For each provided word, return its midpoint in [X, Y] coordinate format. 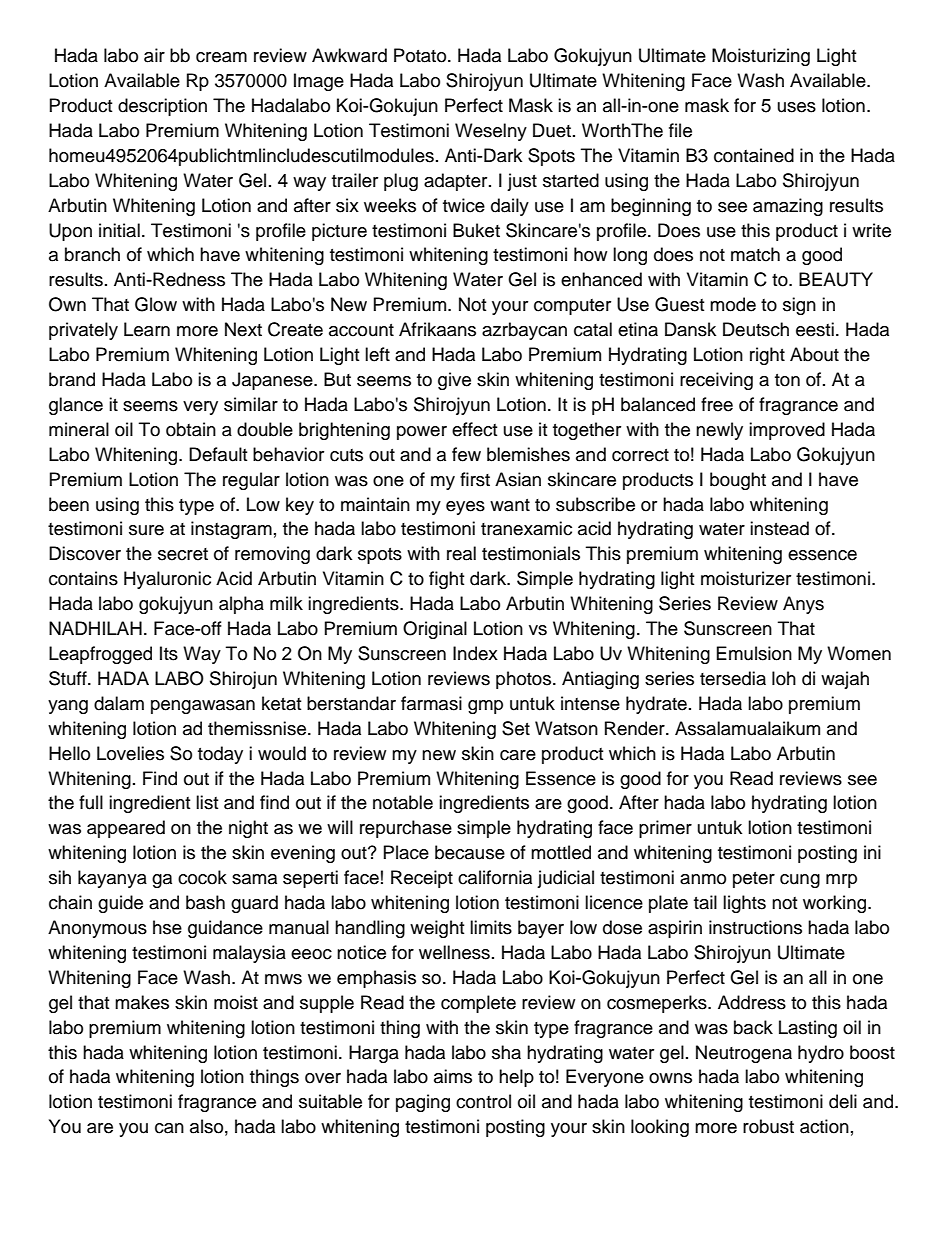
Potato [421, 55]
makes [142, 1002]
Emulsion [754, 653]
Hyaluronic [167, 580]
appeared [126, 829]
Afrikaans [437, 329]
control [483, 1101]
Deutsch [756, 329]
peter [754, 880]
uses [797, 107]
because [470, 852]
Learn [147, 329]
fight [446, 580]
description [162, 107]
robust [768, 1126]
